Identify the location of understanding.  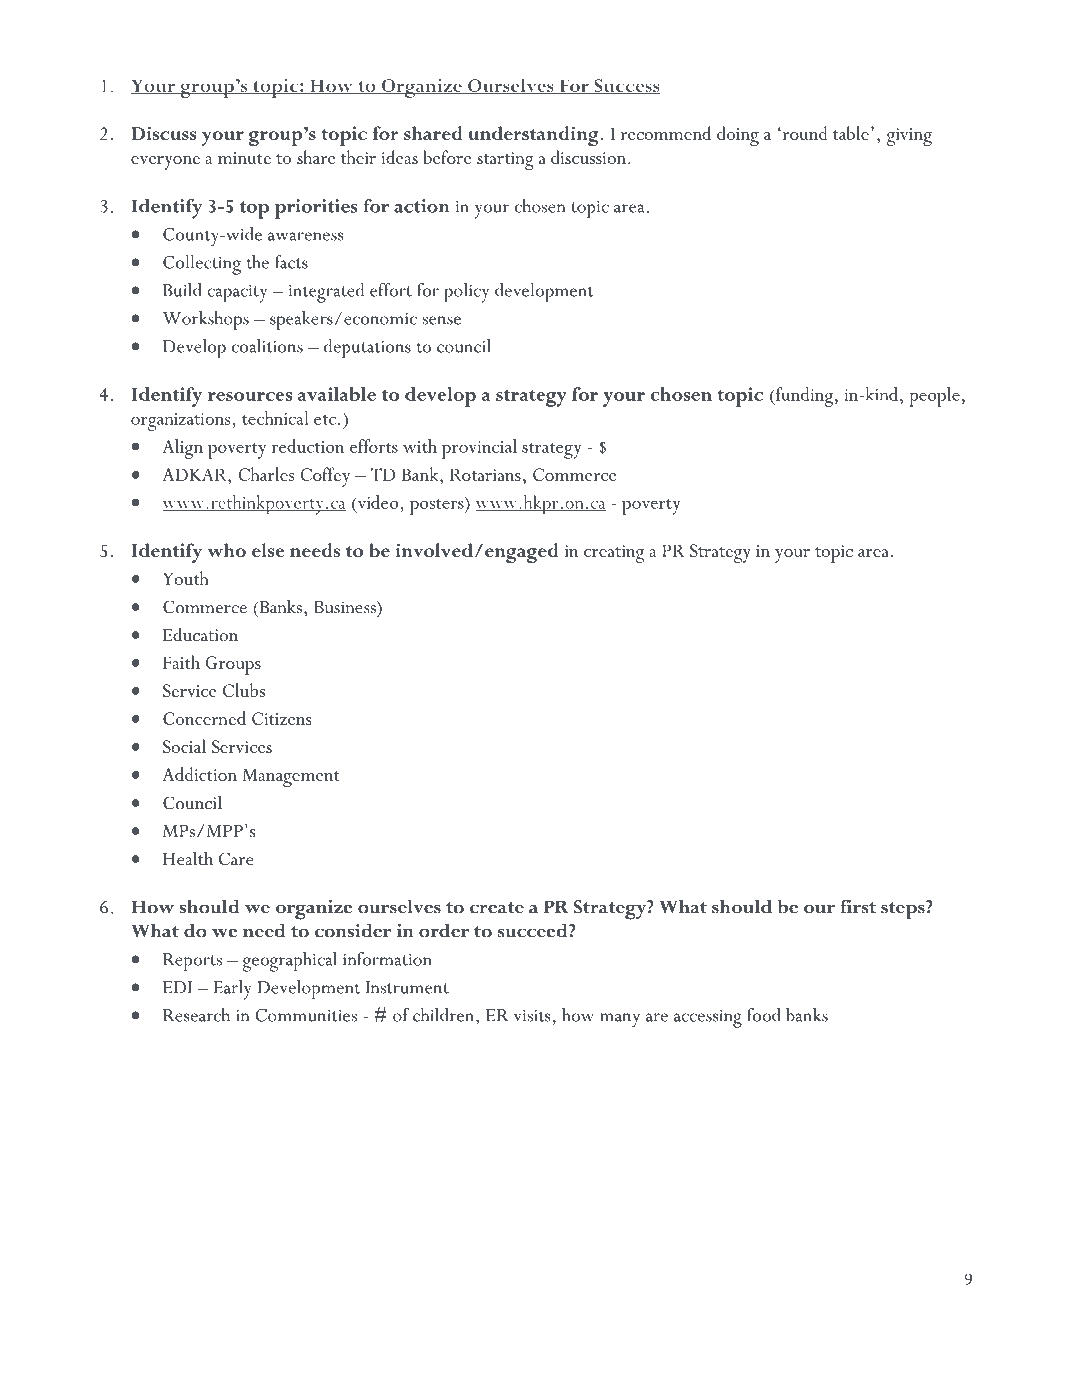
(533, 136).
